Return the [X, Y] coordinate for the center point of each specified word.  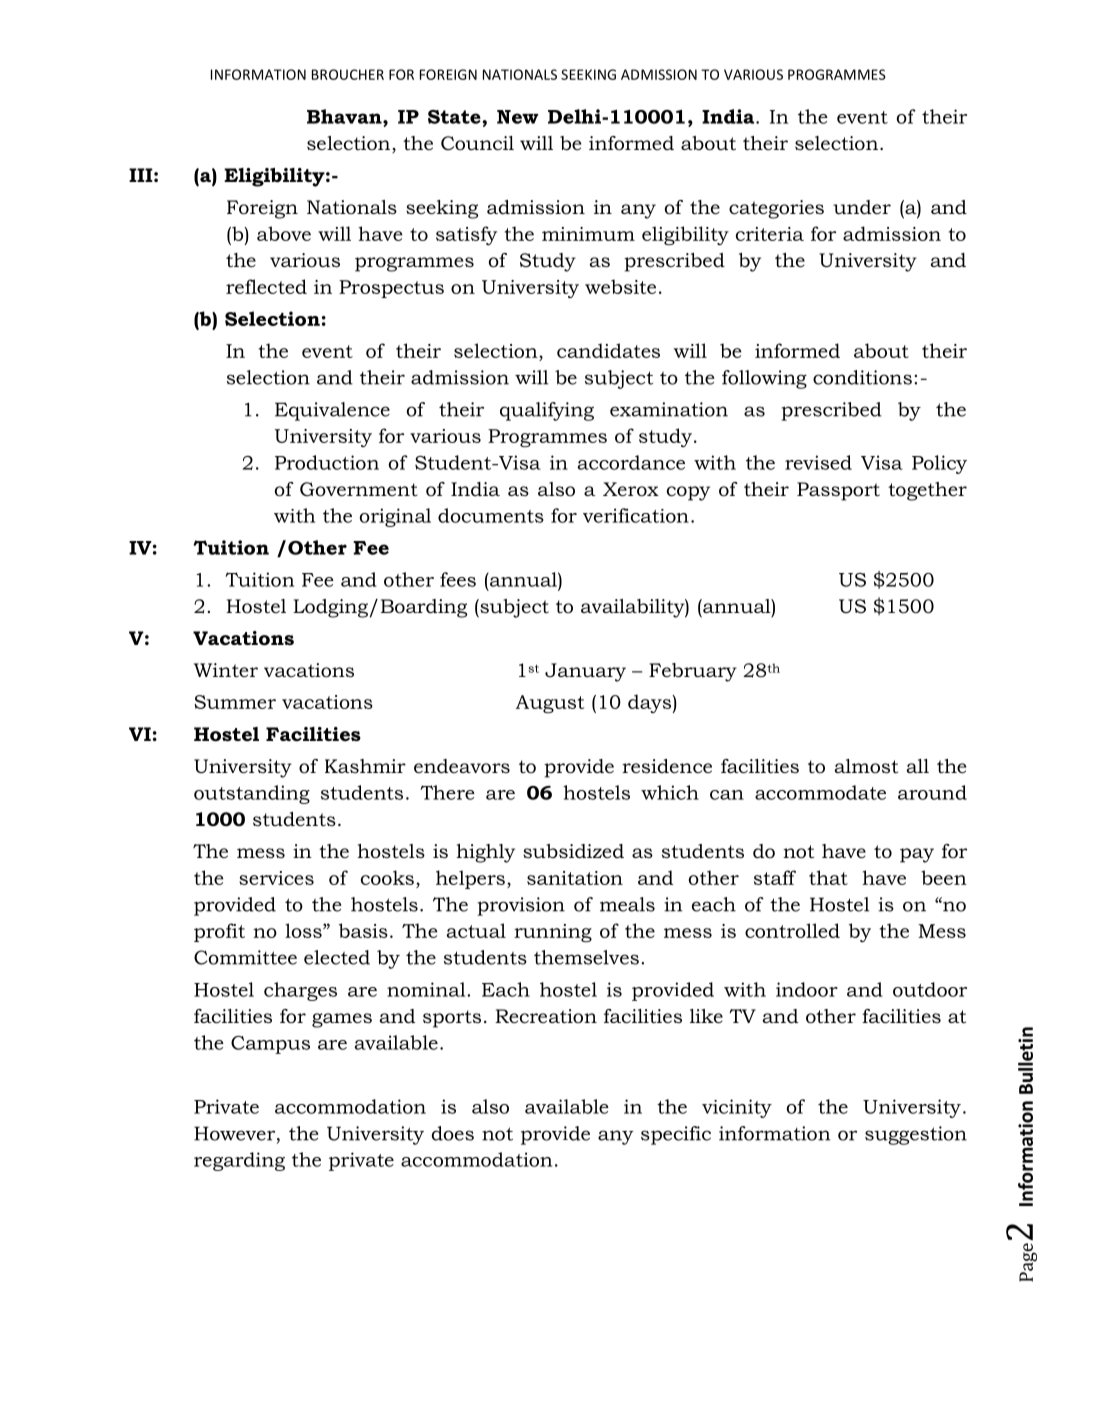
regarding [239, 1161]
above [284, 233]
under [862, 207]
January [585, 672]
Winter [226, 670]
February [693, 672]
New [517, 117]
